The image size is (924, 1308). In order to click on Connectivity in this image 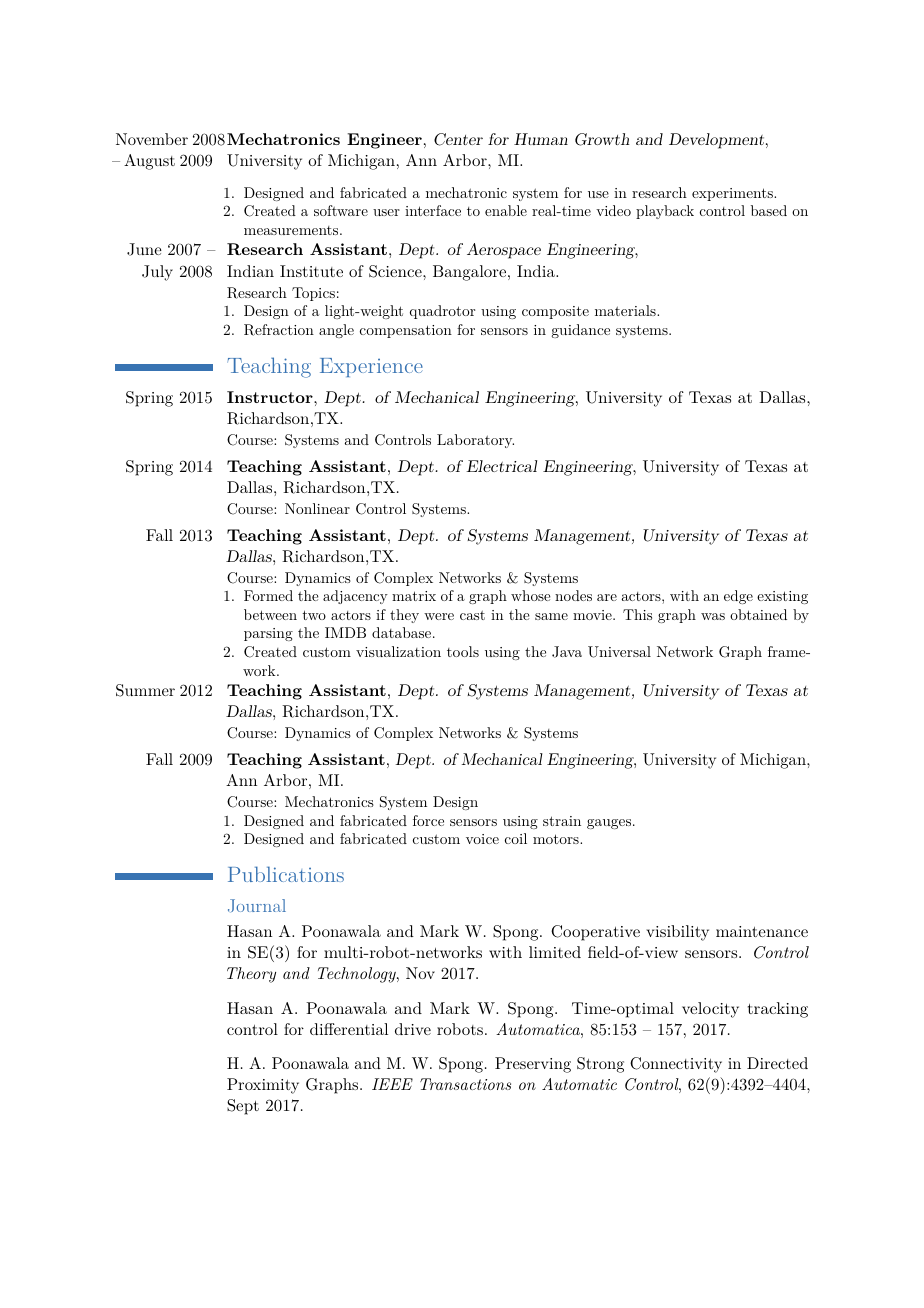, I will do `click(676, 1065)`.
